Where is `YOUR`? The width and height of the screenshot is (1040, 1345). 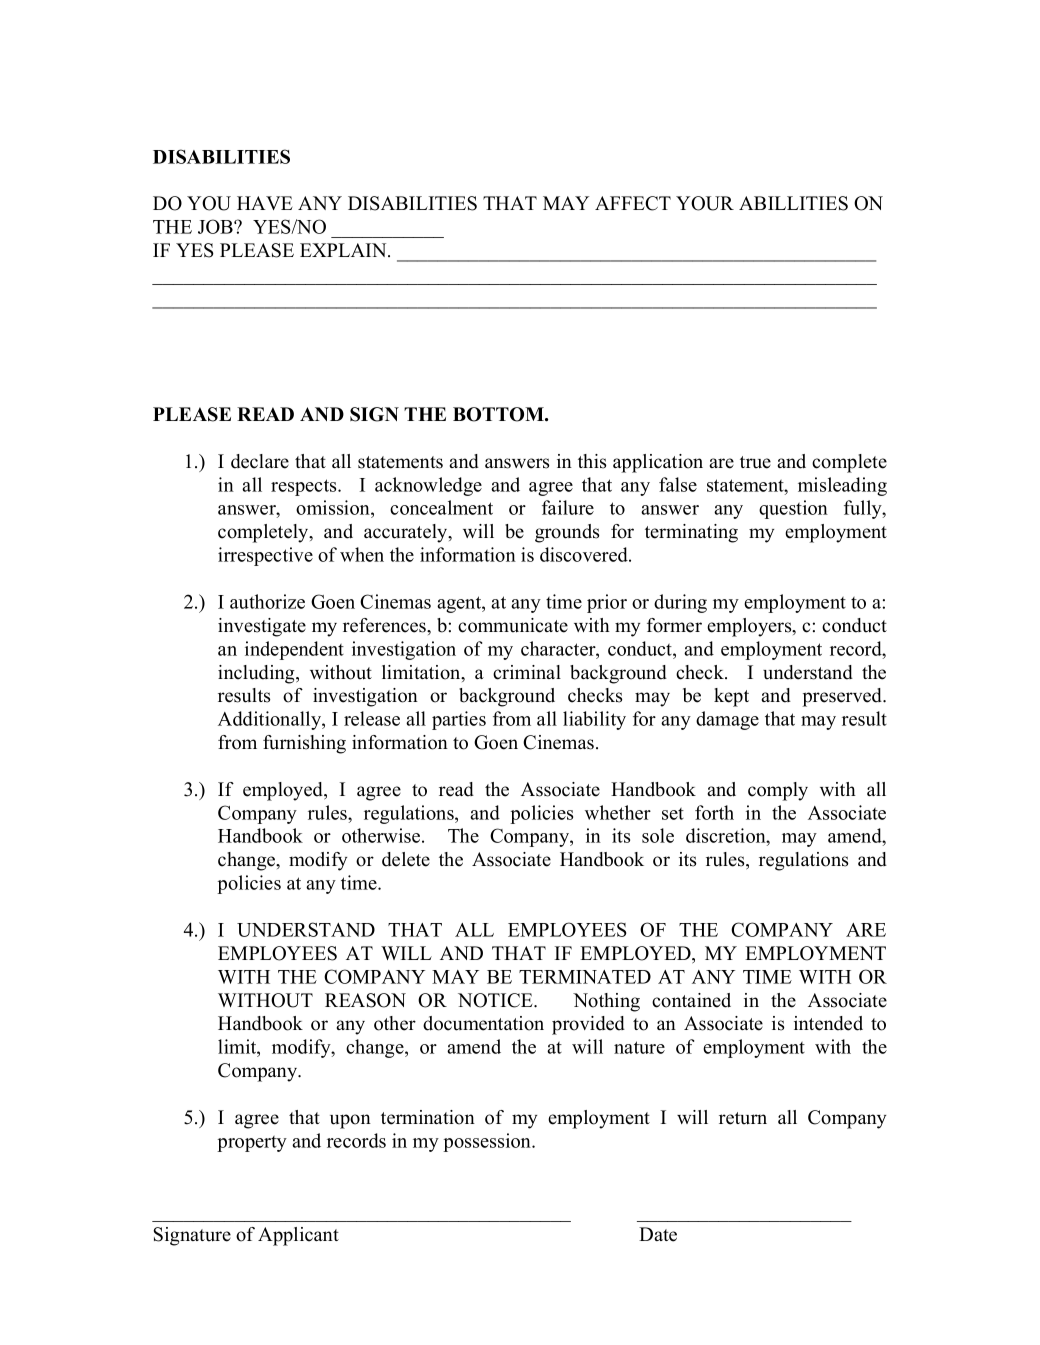
YOUR is located at coordinates (705, 203).
